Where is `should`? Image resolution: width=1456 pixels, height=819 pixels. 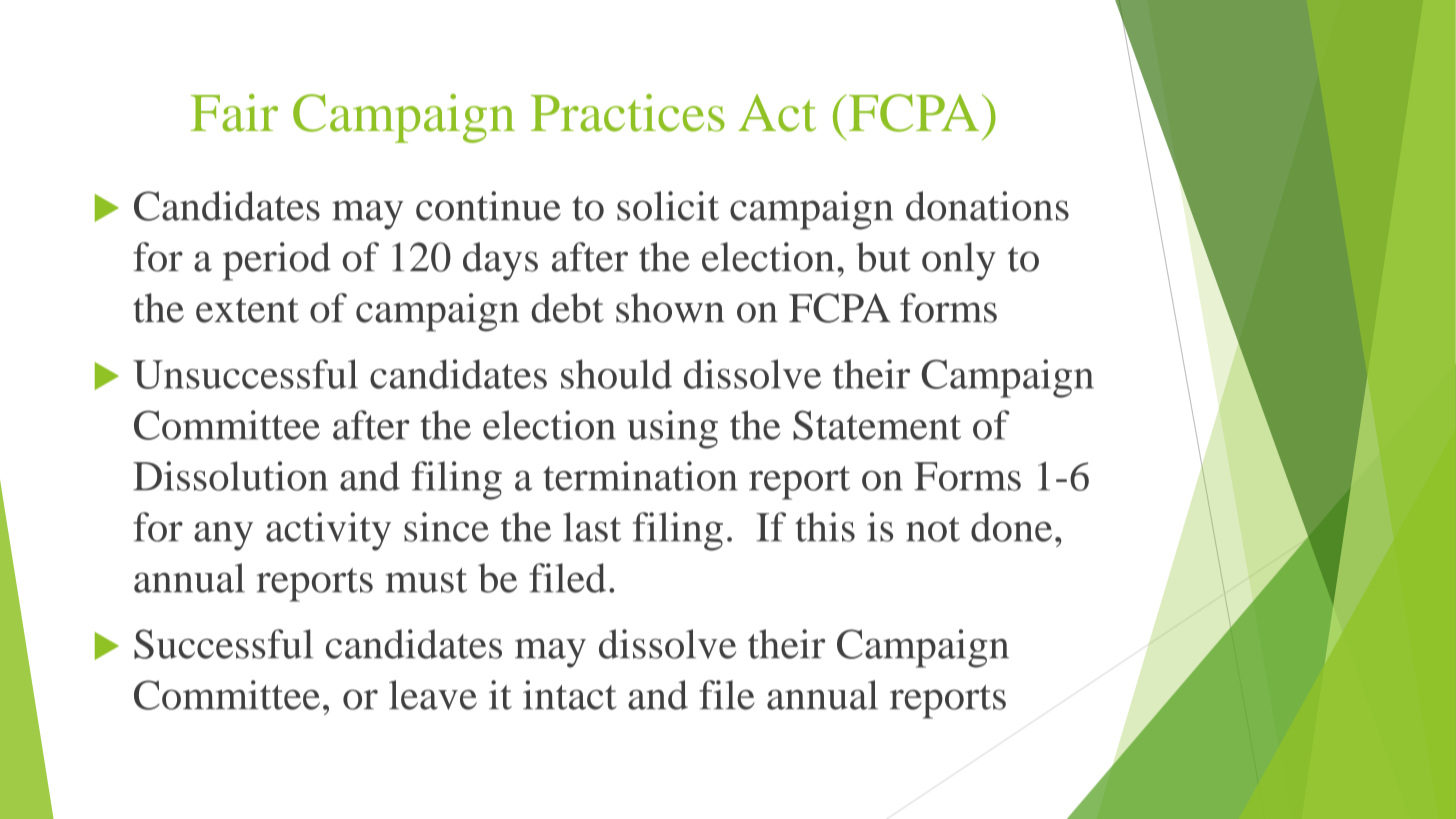 should is located at coordinates (616, 374).
